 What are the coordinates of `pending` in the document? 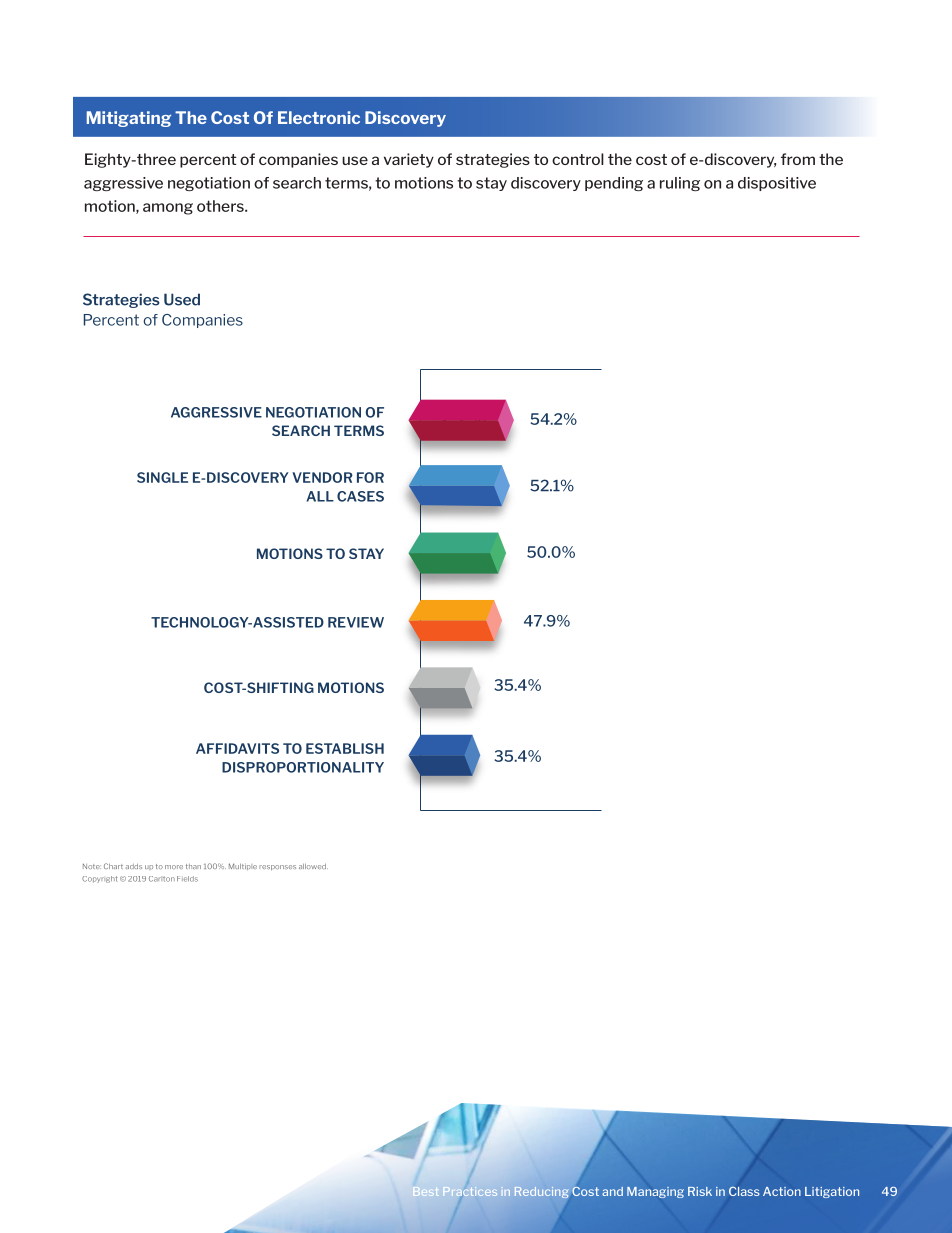 It's located at (614, 184).
